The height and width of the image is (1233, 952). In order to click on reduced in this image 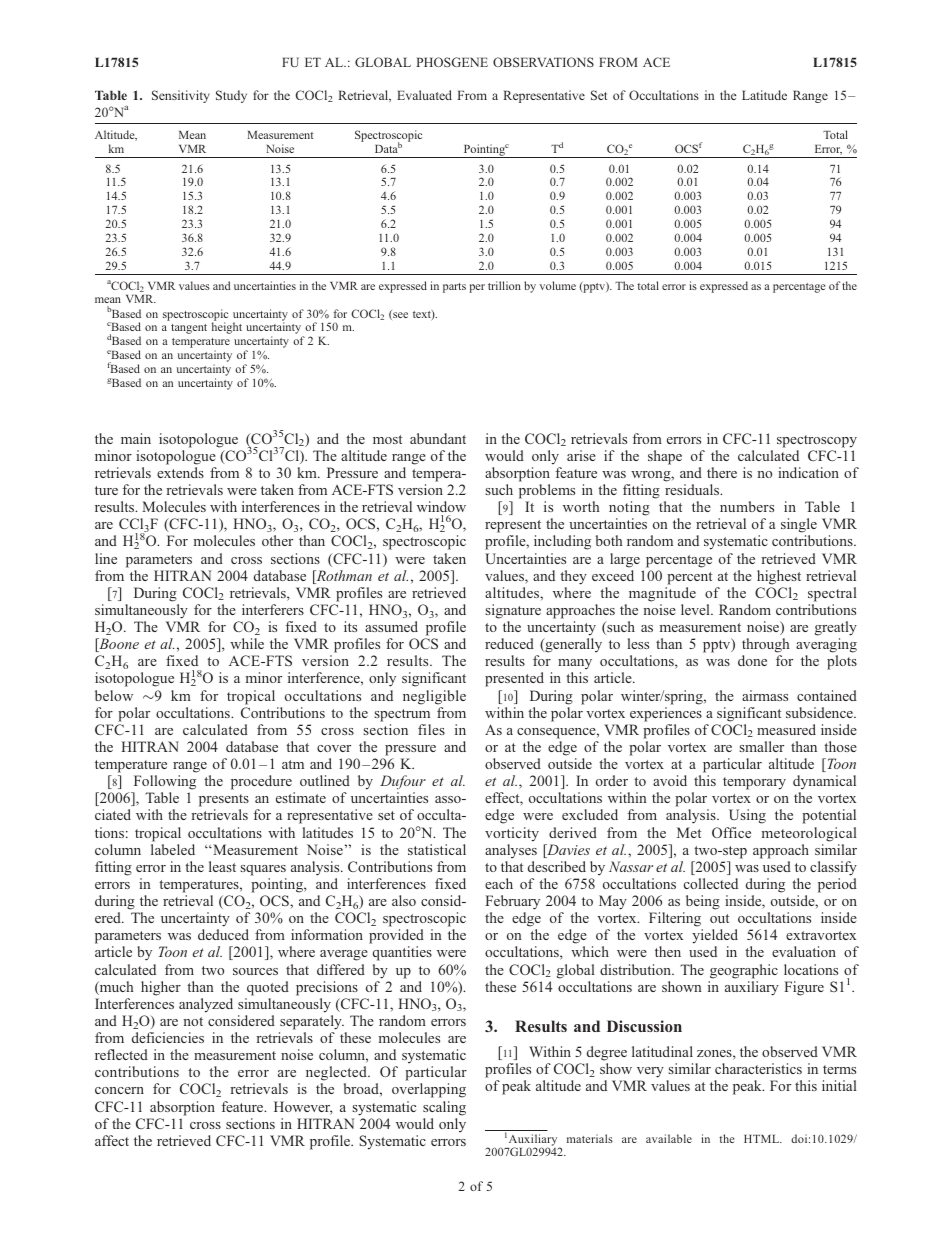, I will do `click(509, 643)`.
